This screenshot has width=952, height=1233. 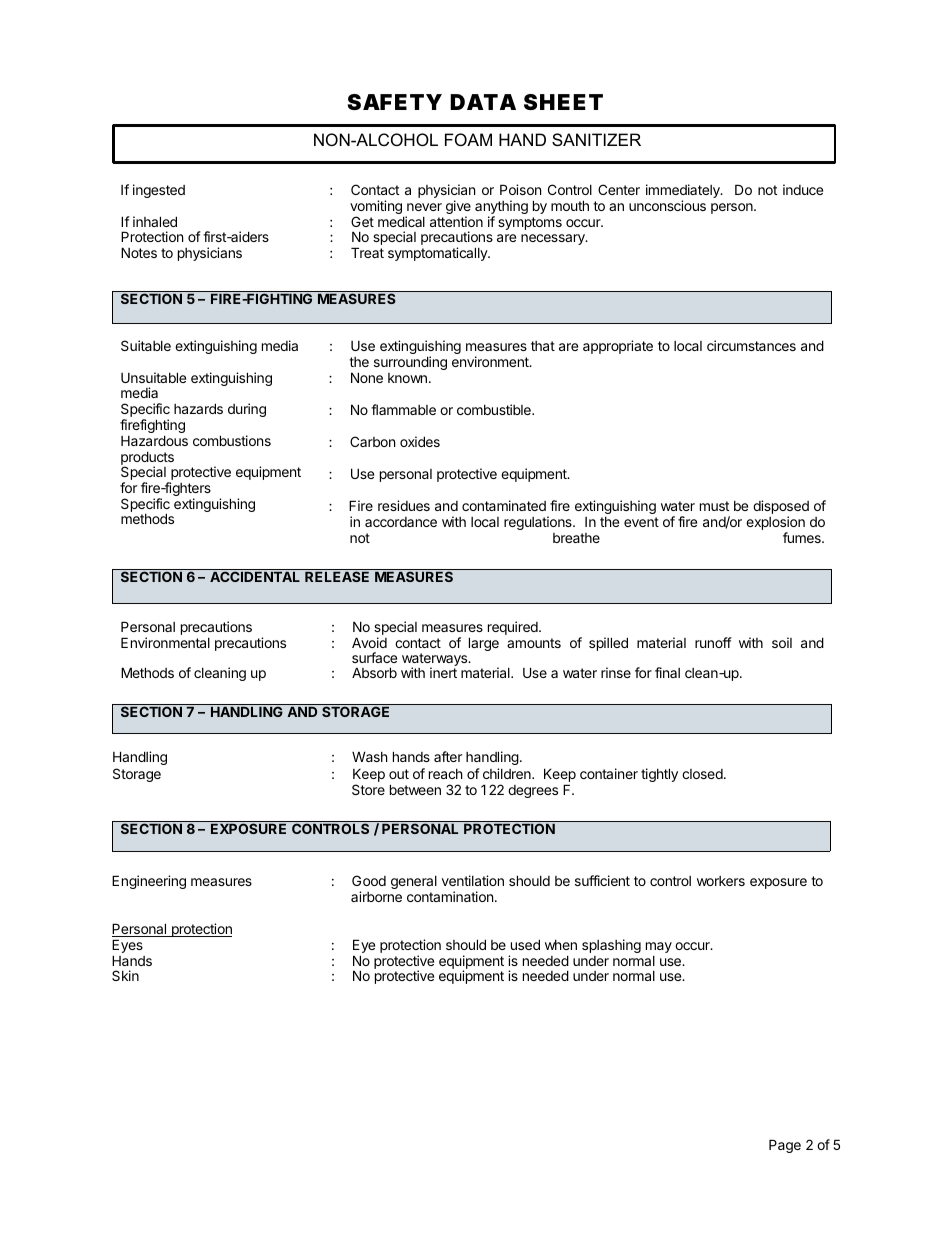 What do you see at coordinates (468, 139) in the screenshot?
I see `FOAM` at bounding box center [468, 139].
